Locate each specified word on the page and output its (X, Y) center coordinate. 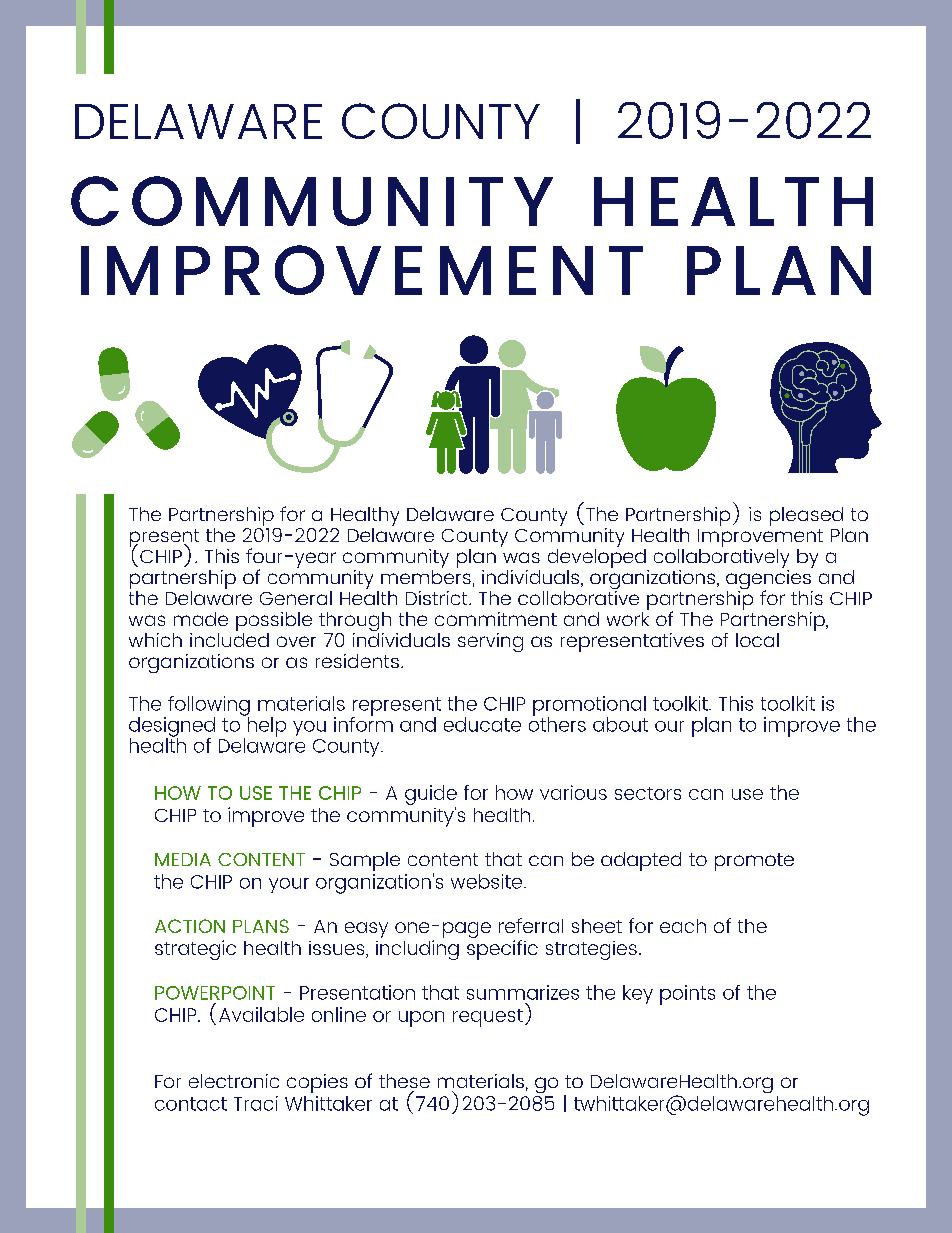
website (488, 881)
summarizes (523, 992)
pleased (806, 518)
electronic (234, 1081)
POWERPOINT (215, 993)
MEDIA (183, 859)
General (296, 598)
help (266, 725)
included (229, 638)
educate (482, 724)
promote (754, 862)
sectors (648, 793)
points (687, 995)
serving (490, 642)
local (757, 640)
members (426, 575)
